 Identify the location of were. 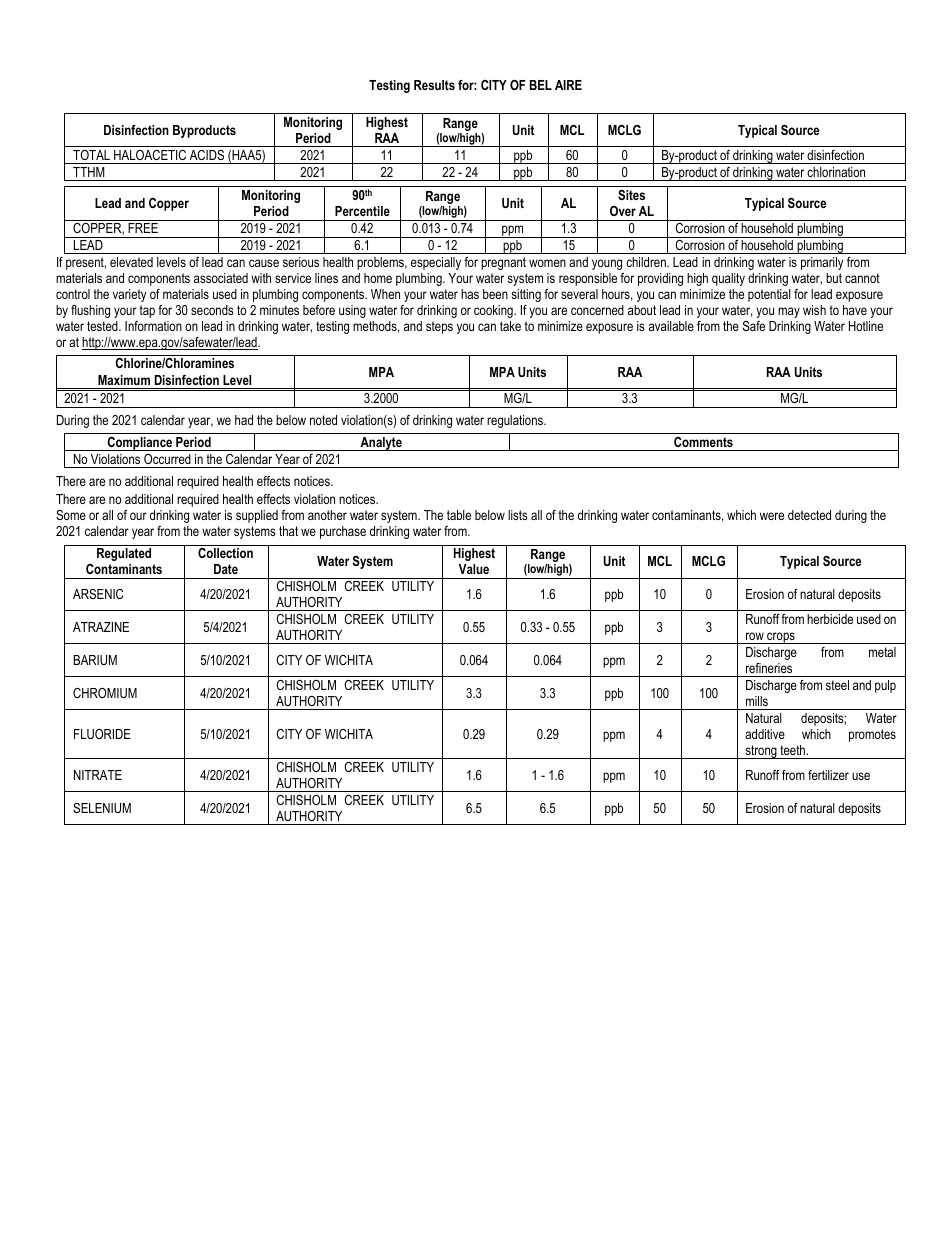
(772, 516).
